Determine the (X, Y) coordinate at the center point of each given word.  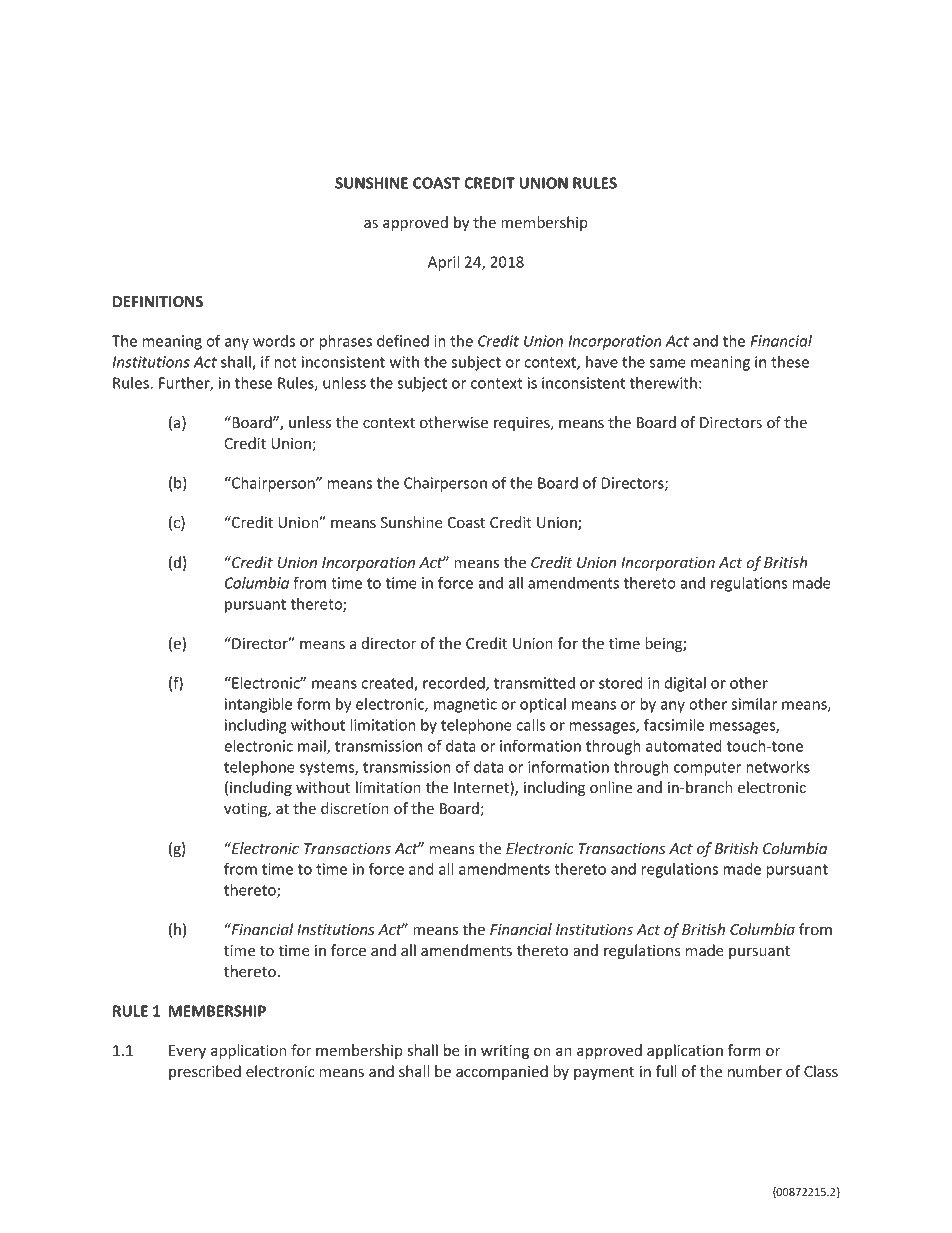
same (668, 363)
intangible (259, 705)
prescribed (205, 1072)
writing (505, 1052)
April (443, 263)
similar (754, 704)
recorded (455, 684)
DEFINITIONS (158, 301)
